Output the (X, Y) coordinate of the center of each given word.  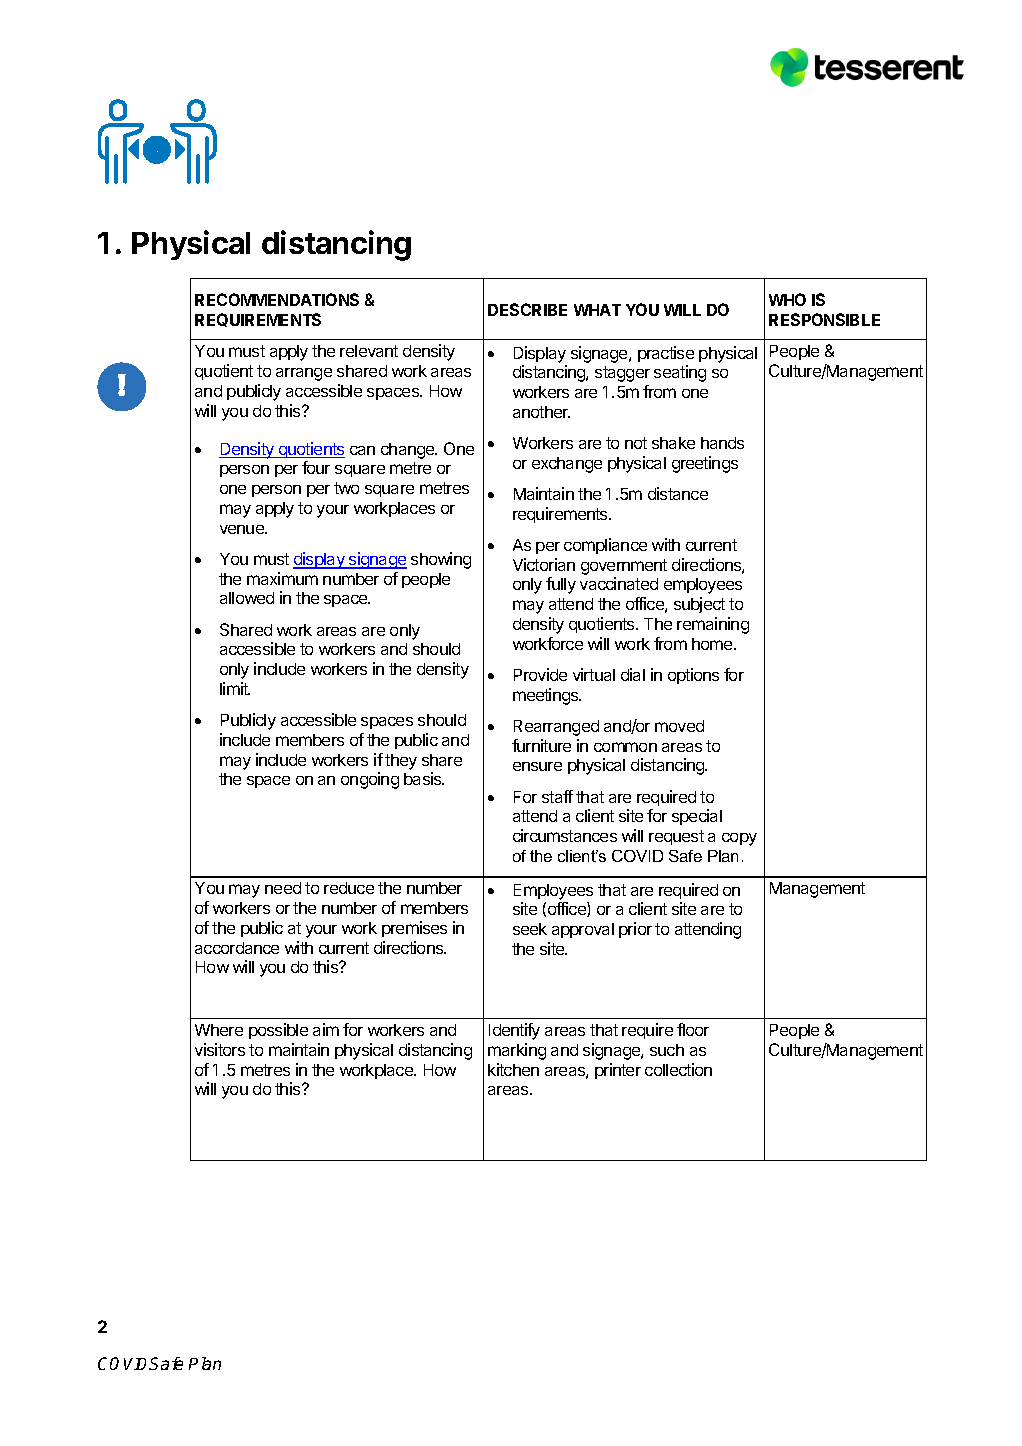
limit (235, 688)
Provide (540, 674)
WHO (787, 299)
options (693, 676)
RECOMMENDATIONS (277, 299)
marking (517, 1051)
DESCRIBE (527, 309)
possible (278, 1031)
